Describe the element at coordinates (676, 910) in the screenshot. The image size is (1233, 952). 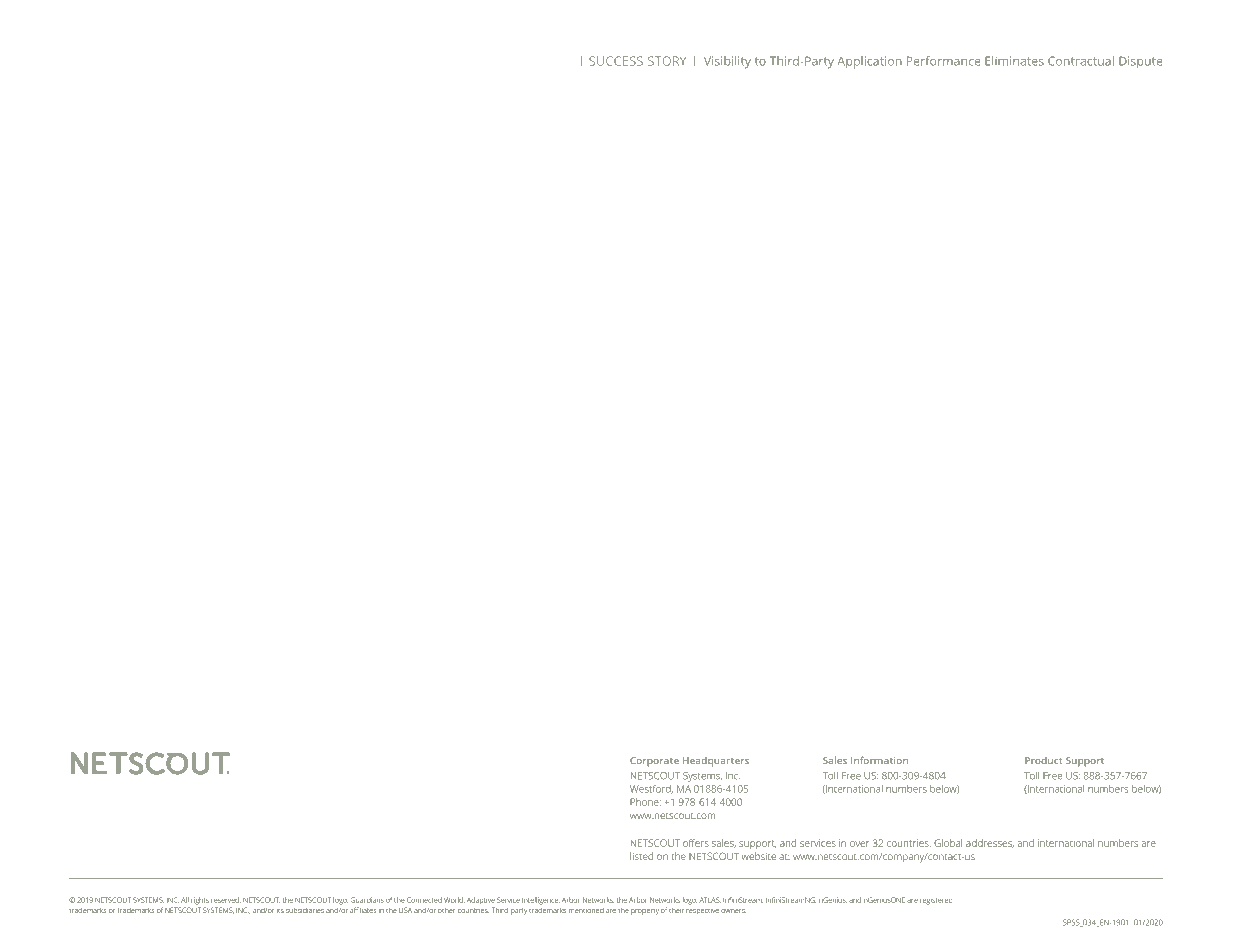
I see `their` at that location.
